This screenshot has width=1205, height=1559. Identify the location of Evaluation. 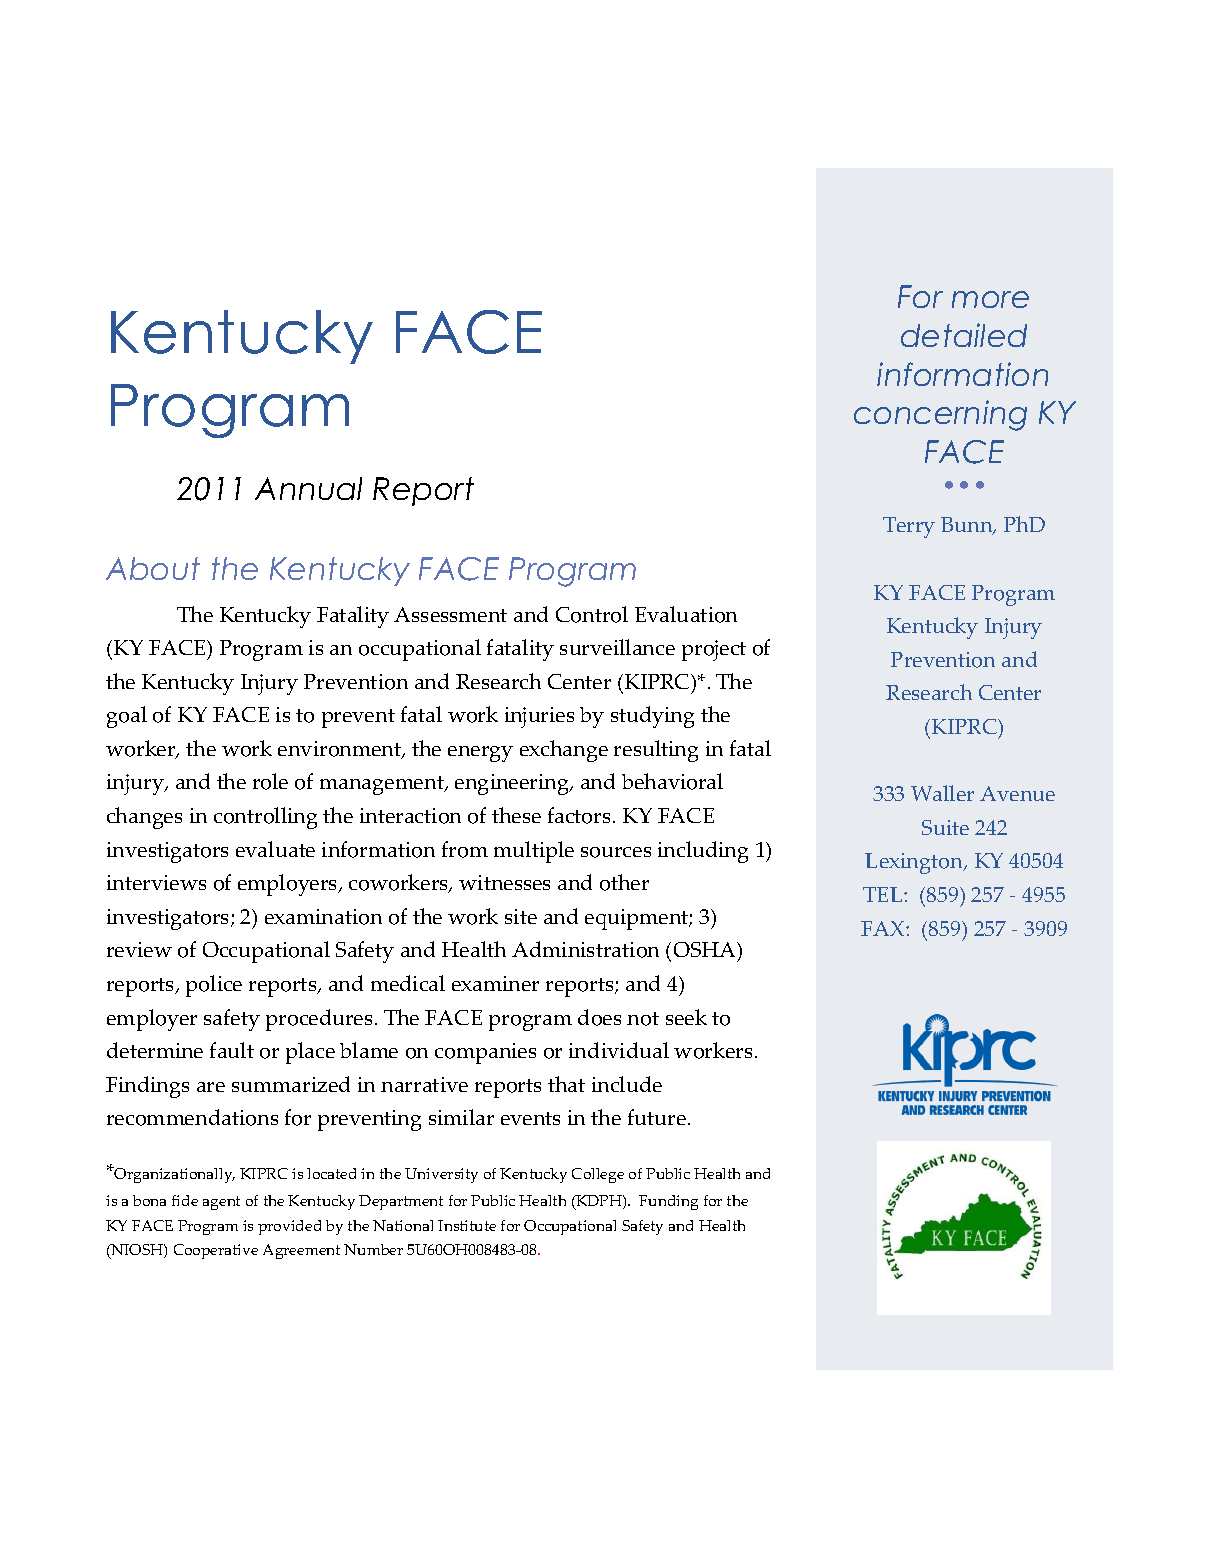
(686, 614).
